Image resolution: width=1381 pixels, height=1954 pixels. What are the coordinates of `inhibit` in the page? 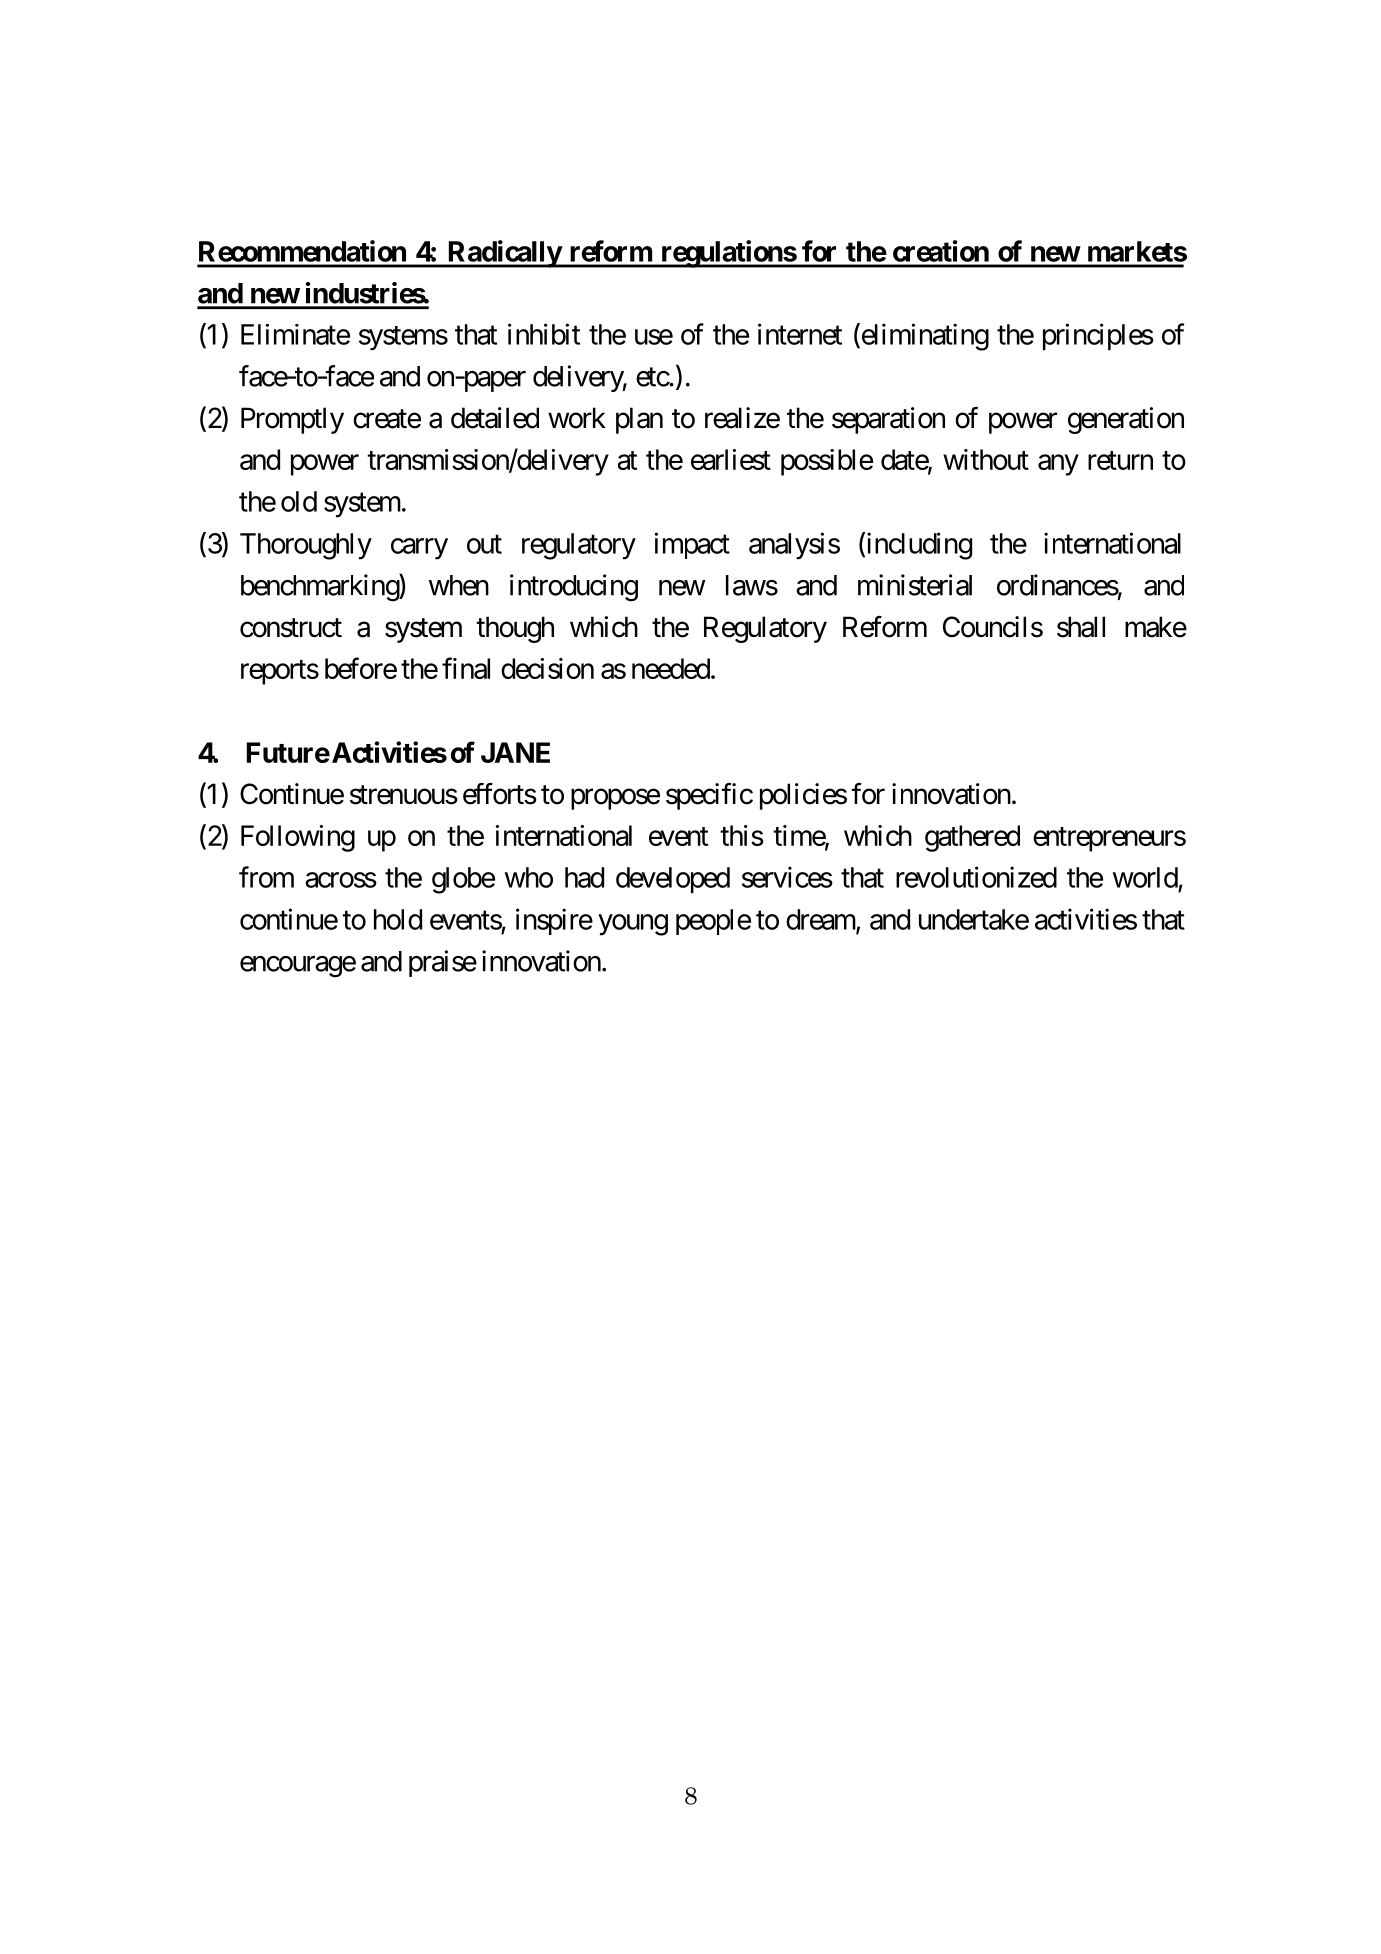 It's located at (544, 334).
